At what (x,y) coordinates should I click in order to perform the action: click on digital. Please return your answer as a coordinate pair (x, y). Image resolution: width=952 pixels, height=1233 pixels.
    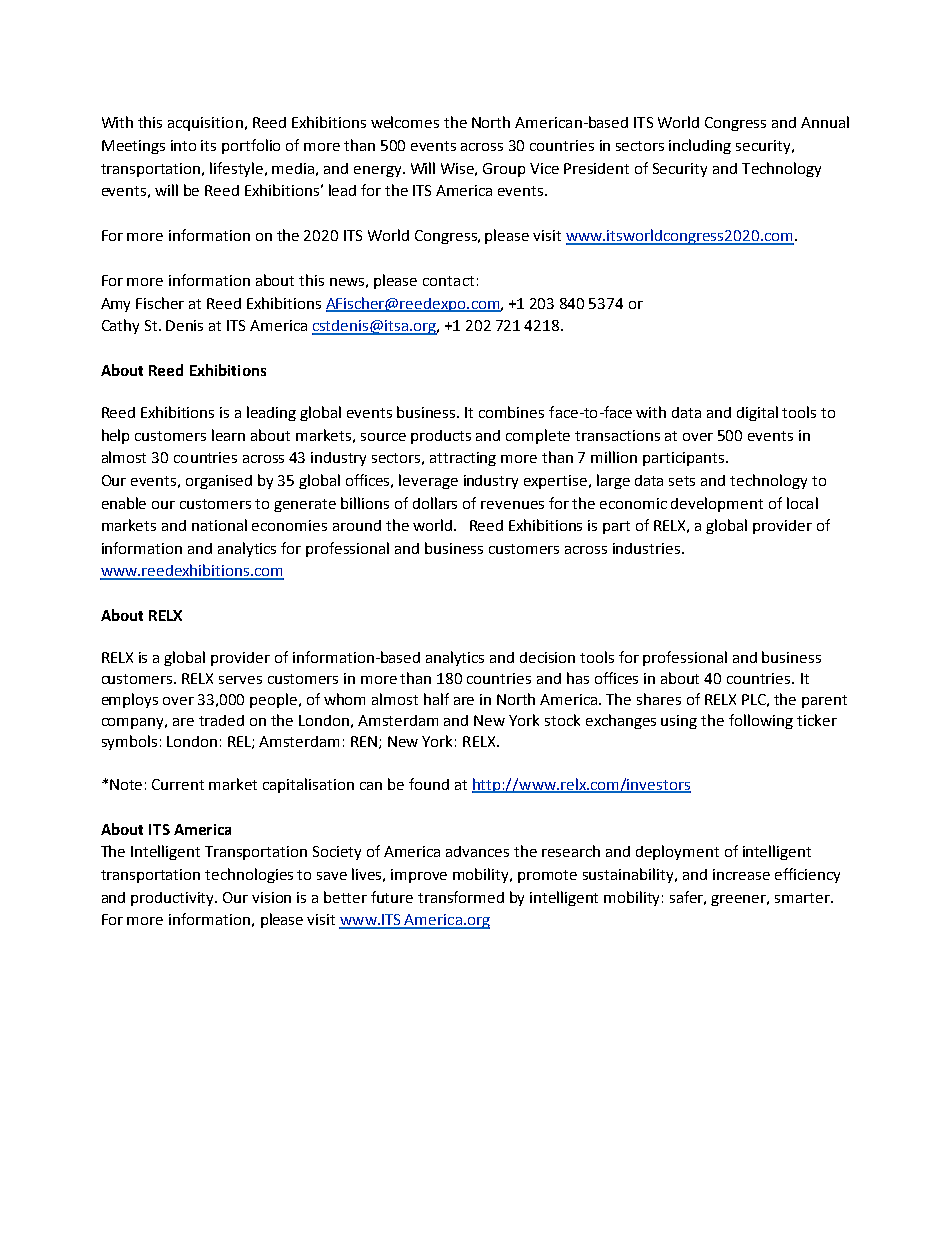
    Looking at the image, I should click on (757, 413).
